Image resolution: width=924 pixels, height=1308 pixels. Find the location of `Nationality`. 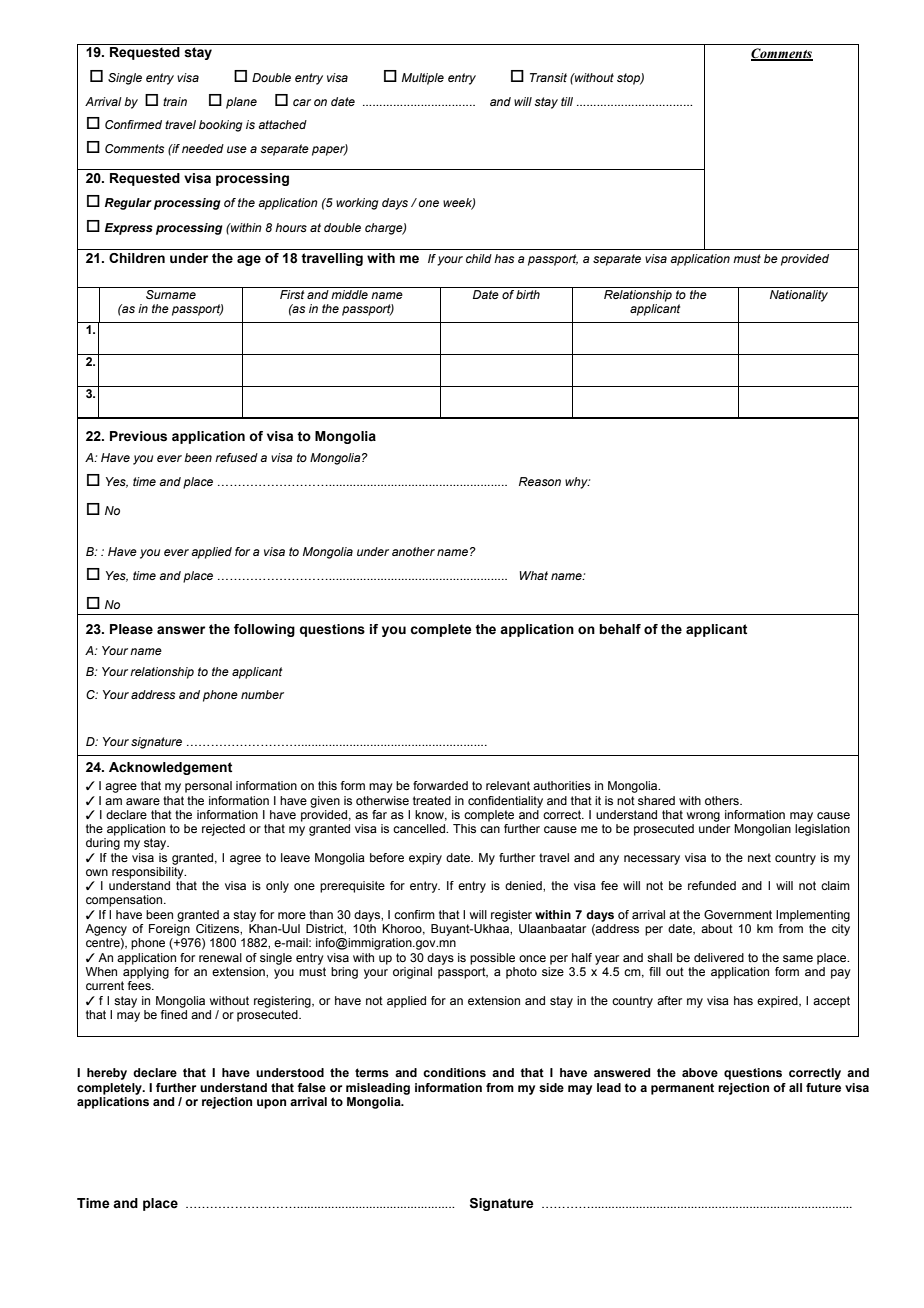

Nationality is located at coordinates (799, 296).
